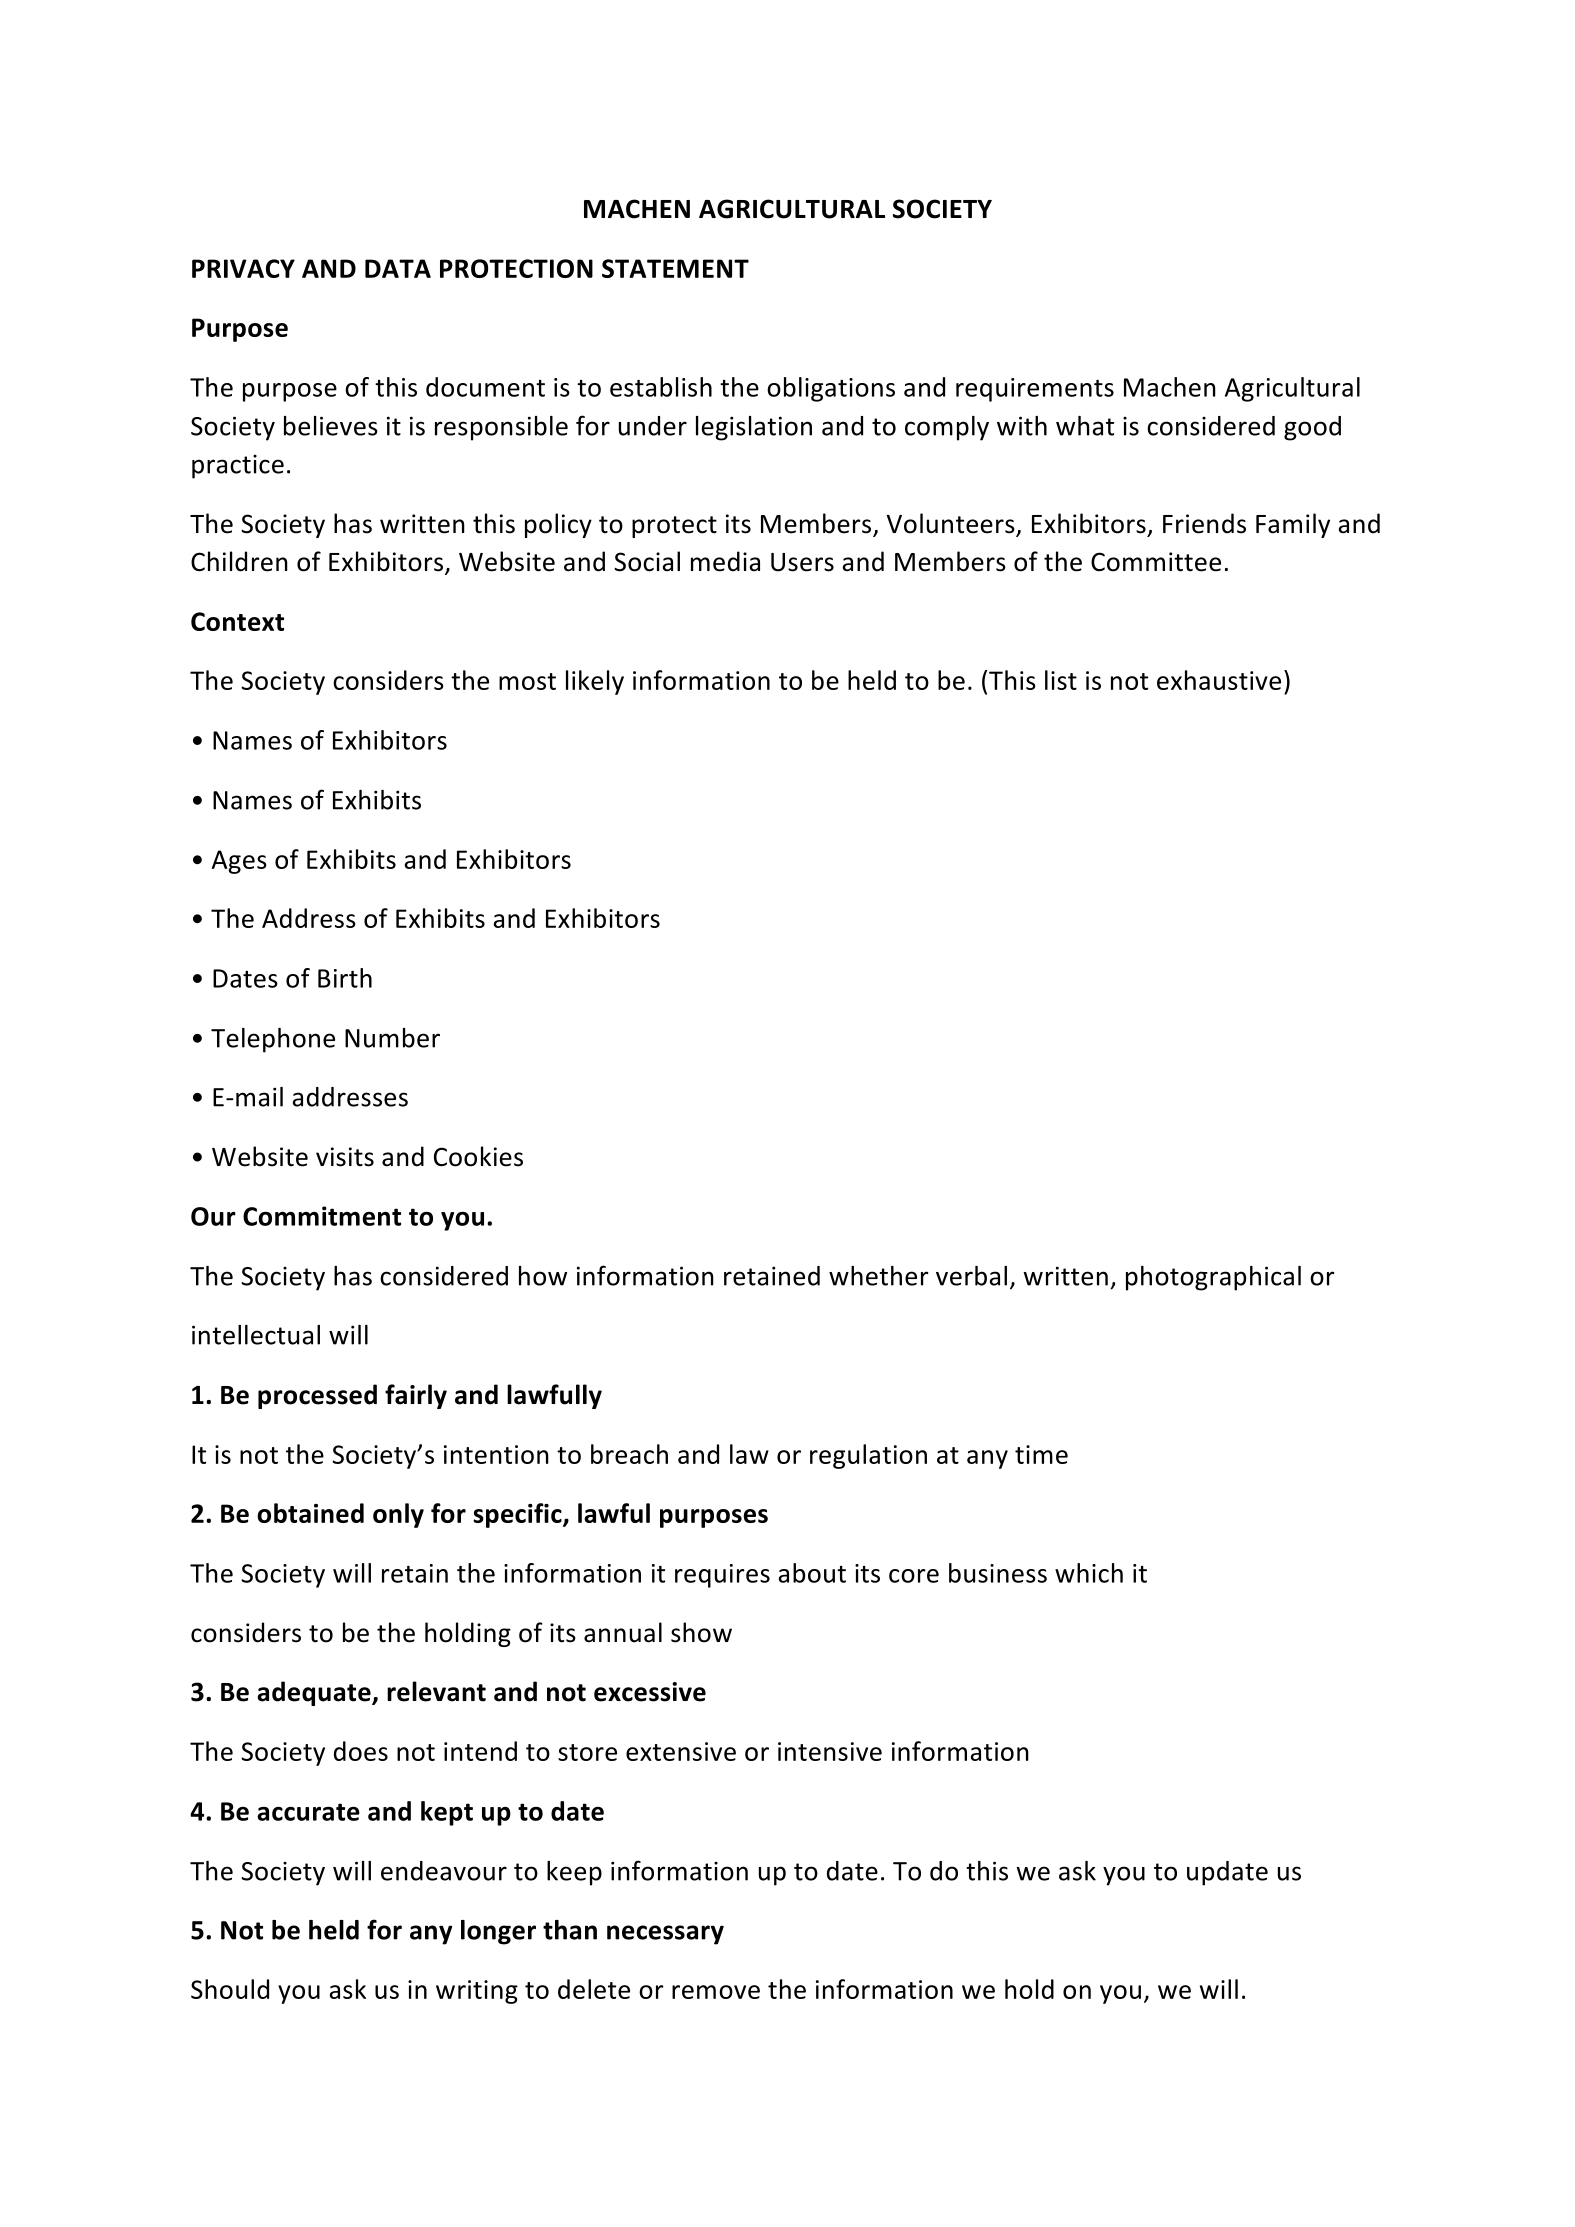 The image size is (1575, 2227). What do you see at coordinates (971, 1276) in the screenshot?
I see `verbal` at bounding box center [971, 1276].
